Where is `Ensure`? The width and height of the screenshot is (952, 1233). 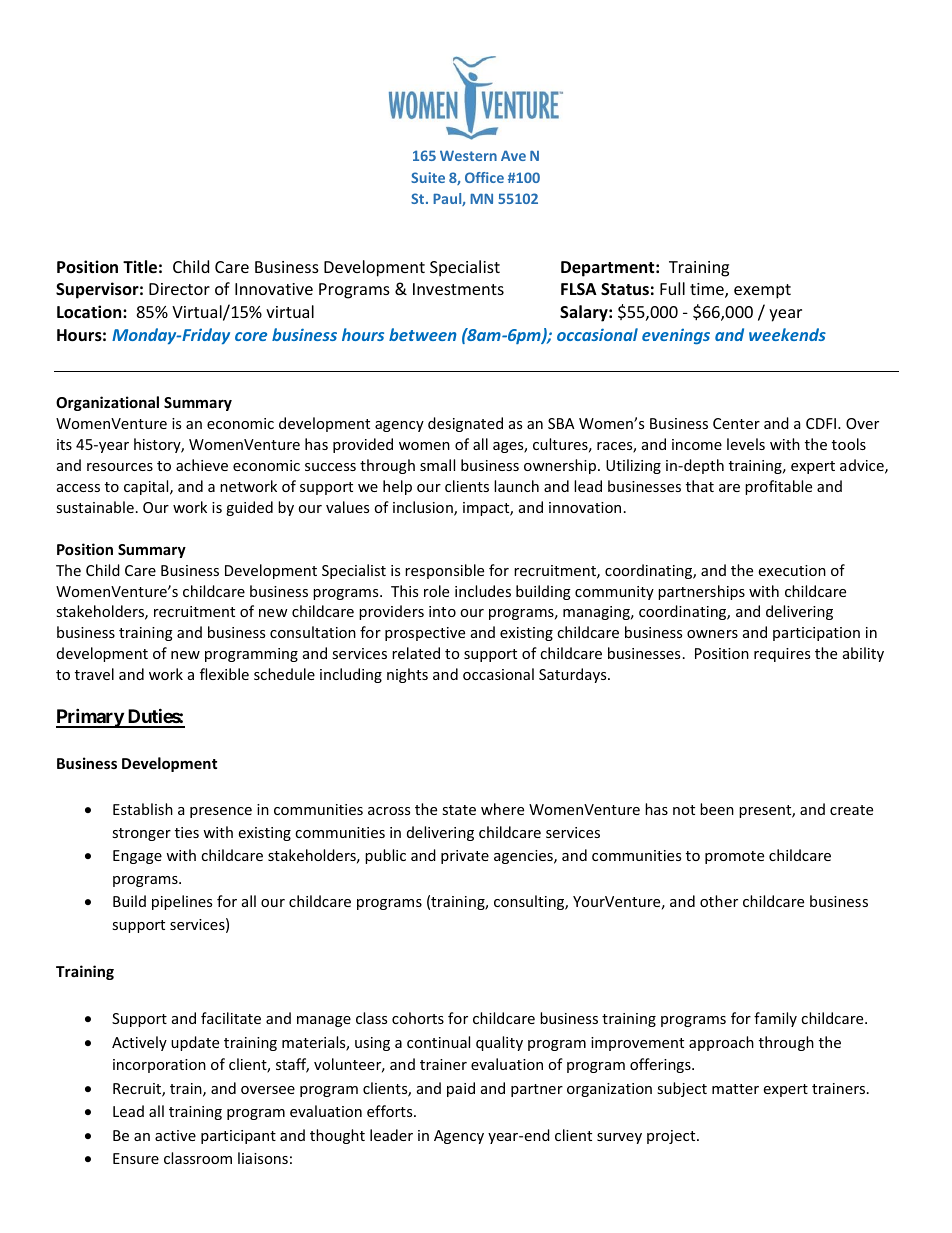 Ensure is located at coordinates (136, 1158).
